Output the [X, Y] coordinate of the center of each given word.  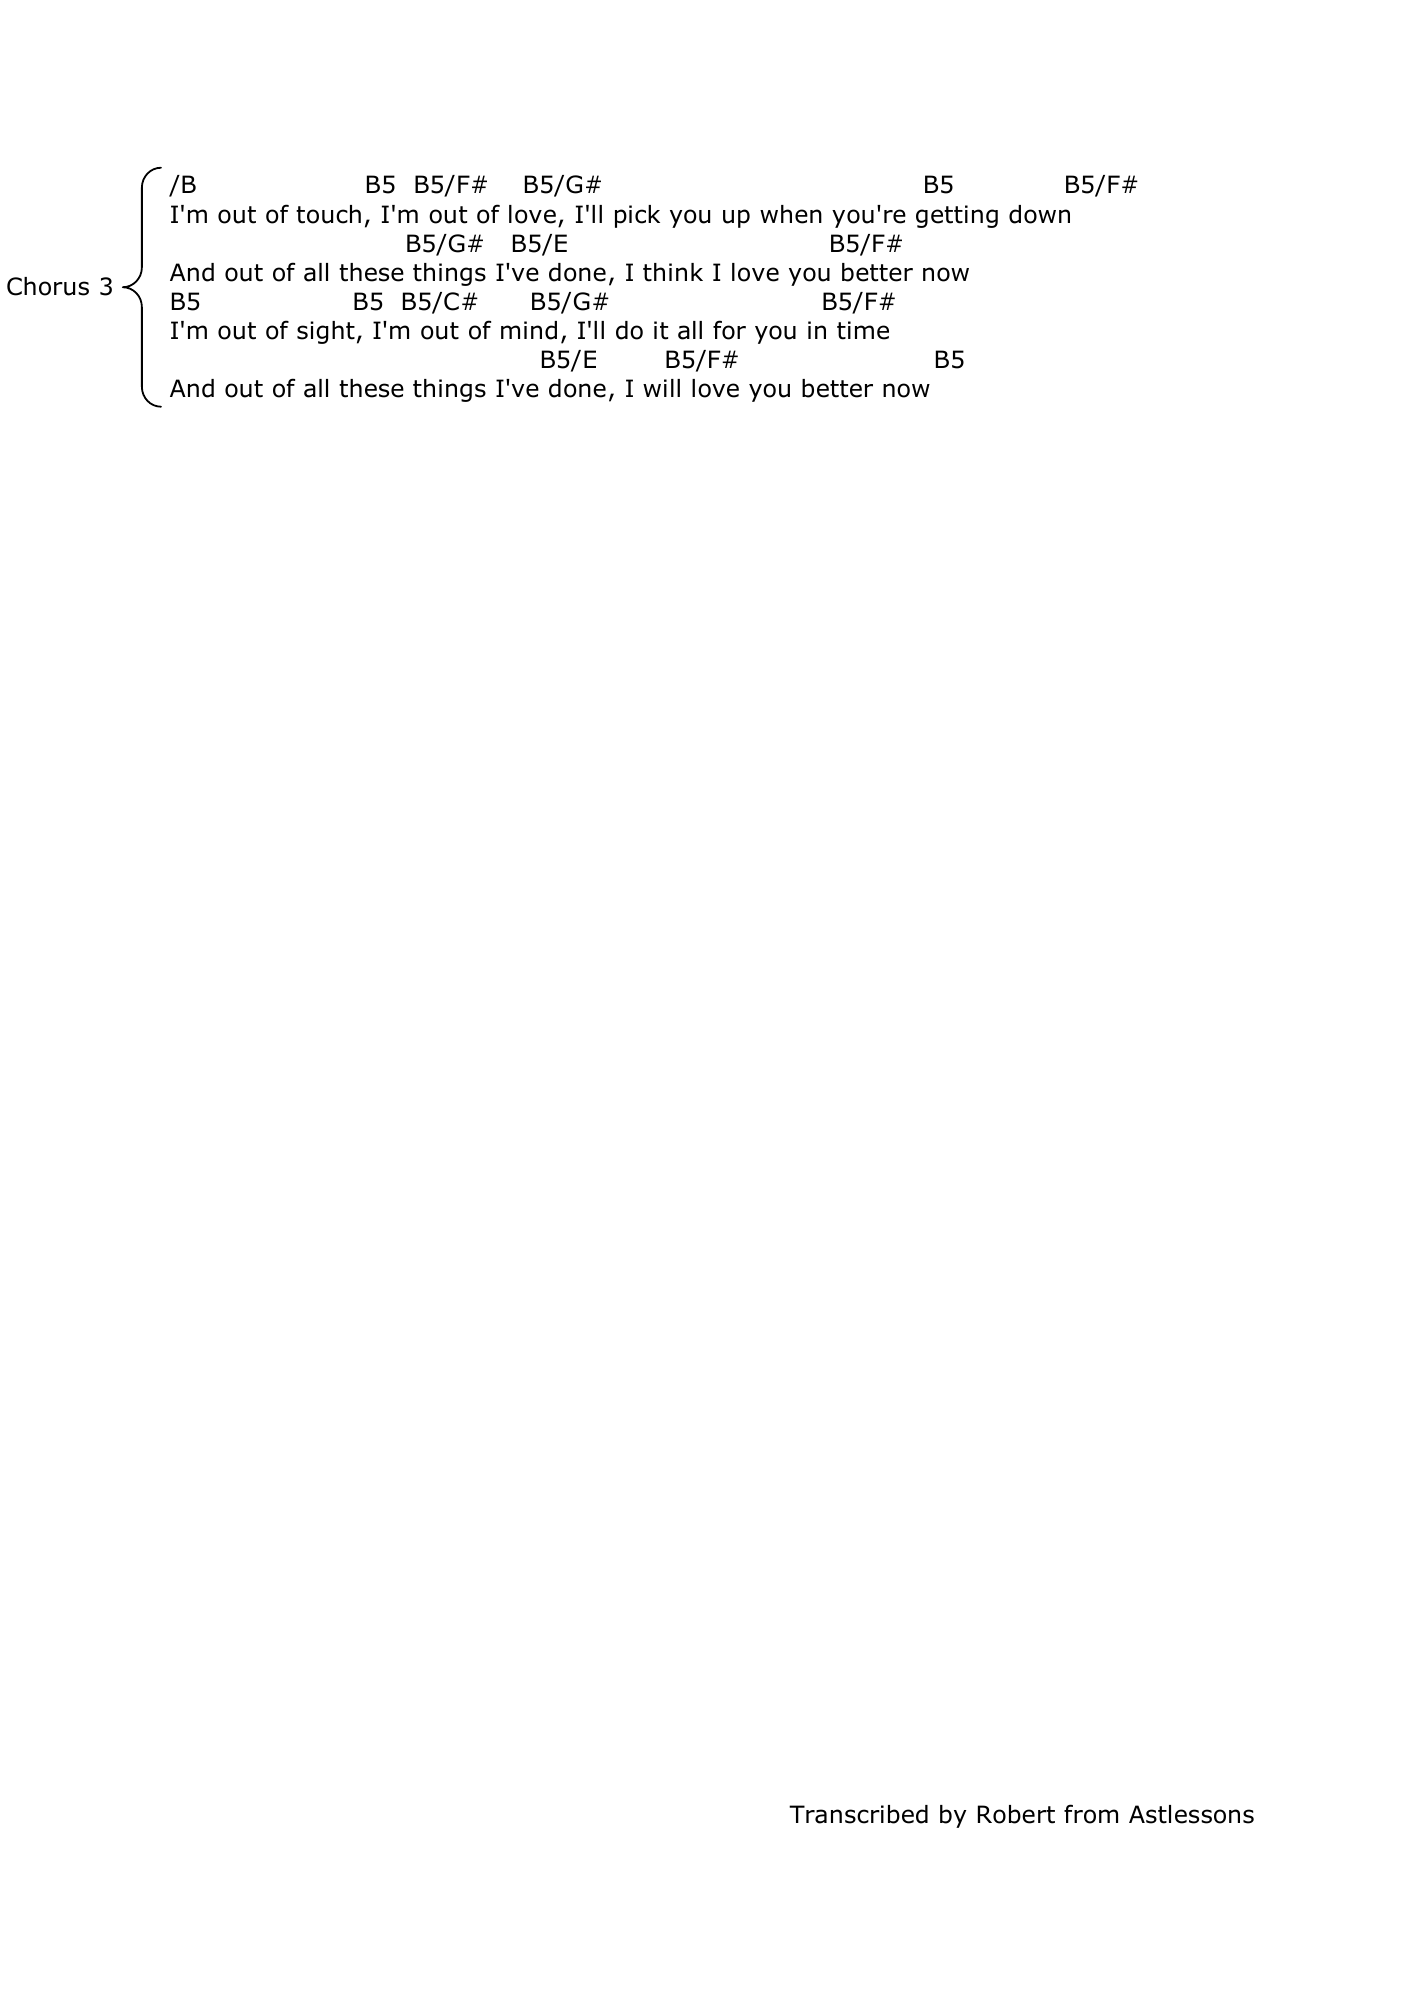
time [863, 330]
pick [637, 216]
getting [957, 216]
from [1091, 1814]
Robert [1016, 1814]
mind [529, 330]
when [791, 214]
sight [326, 332]
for [729, 330]
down [1039, 214]
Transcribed [858, 1814]
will [661, 388]
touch [328, 214]
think [673, 272]
